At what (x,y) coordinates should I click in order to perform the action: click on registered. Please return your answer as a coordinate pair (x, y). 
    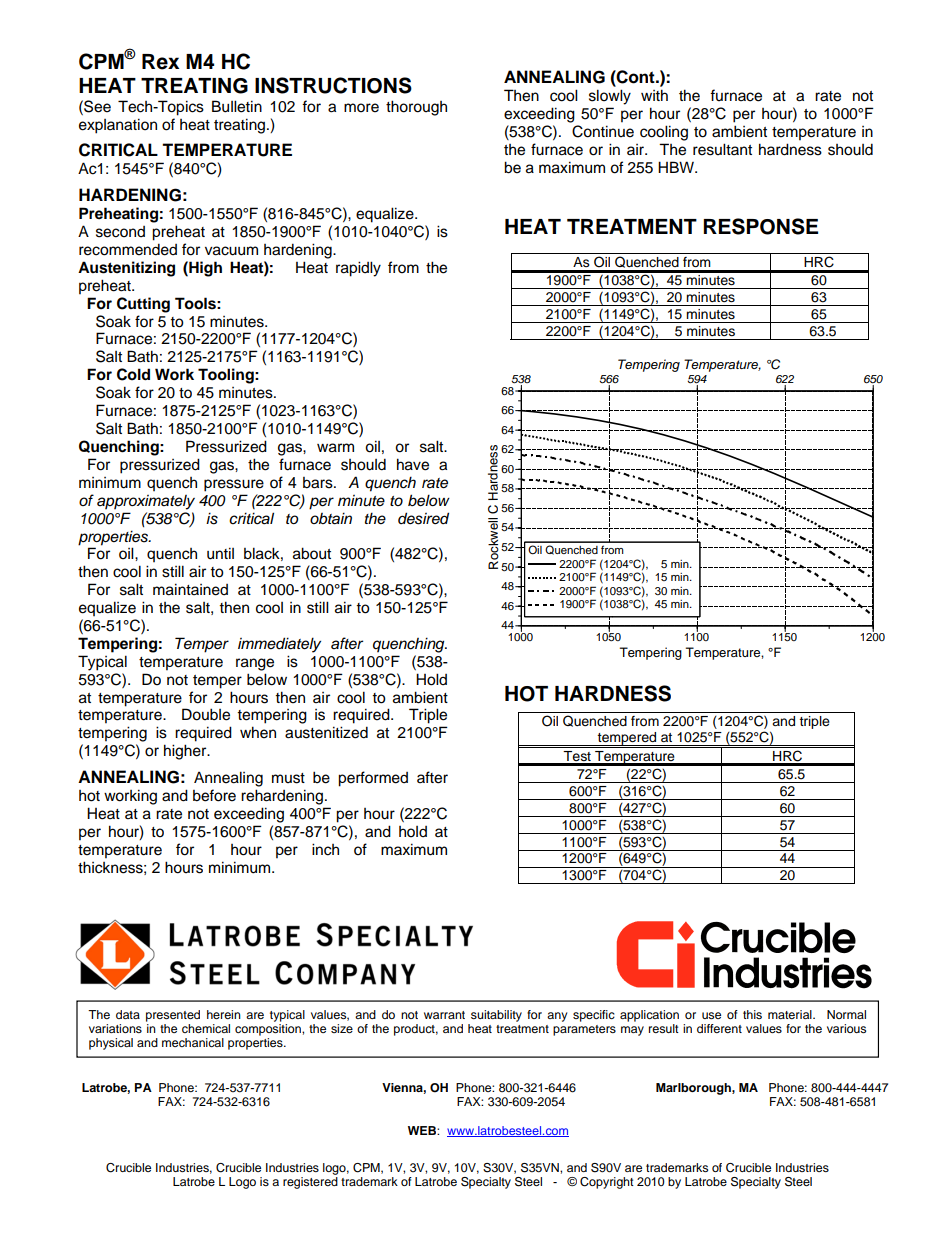
    Looking at the image, I should click on (310, 1183).
